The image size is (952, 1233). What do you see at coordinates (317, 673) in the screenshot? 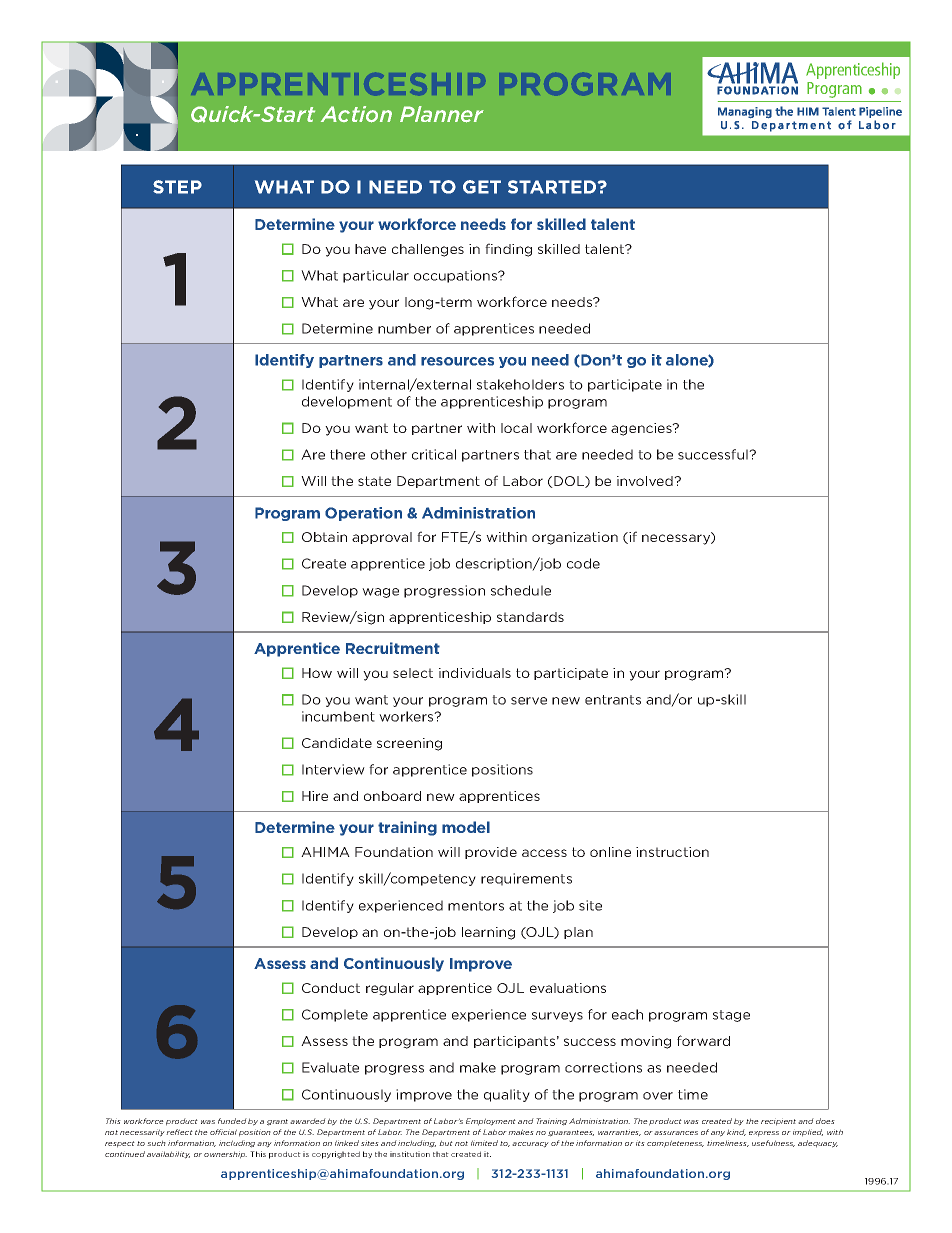
I see `How` at bounding box center [317, 673].
